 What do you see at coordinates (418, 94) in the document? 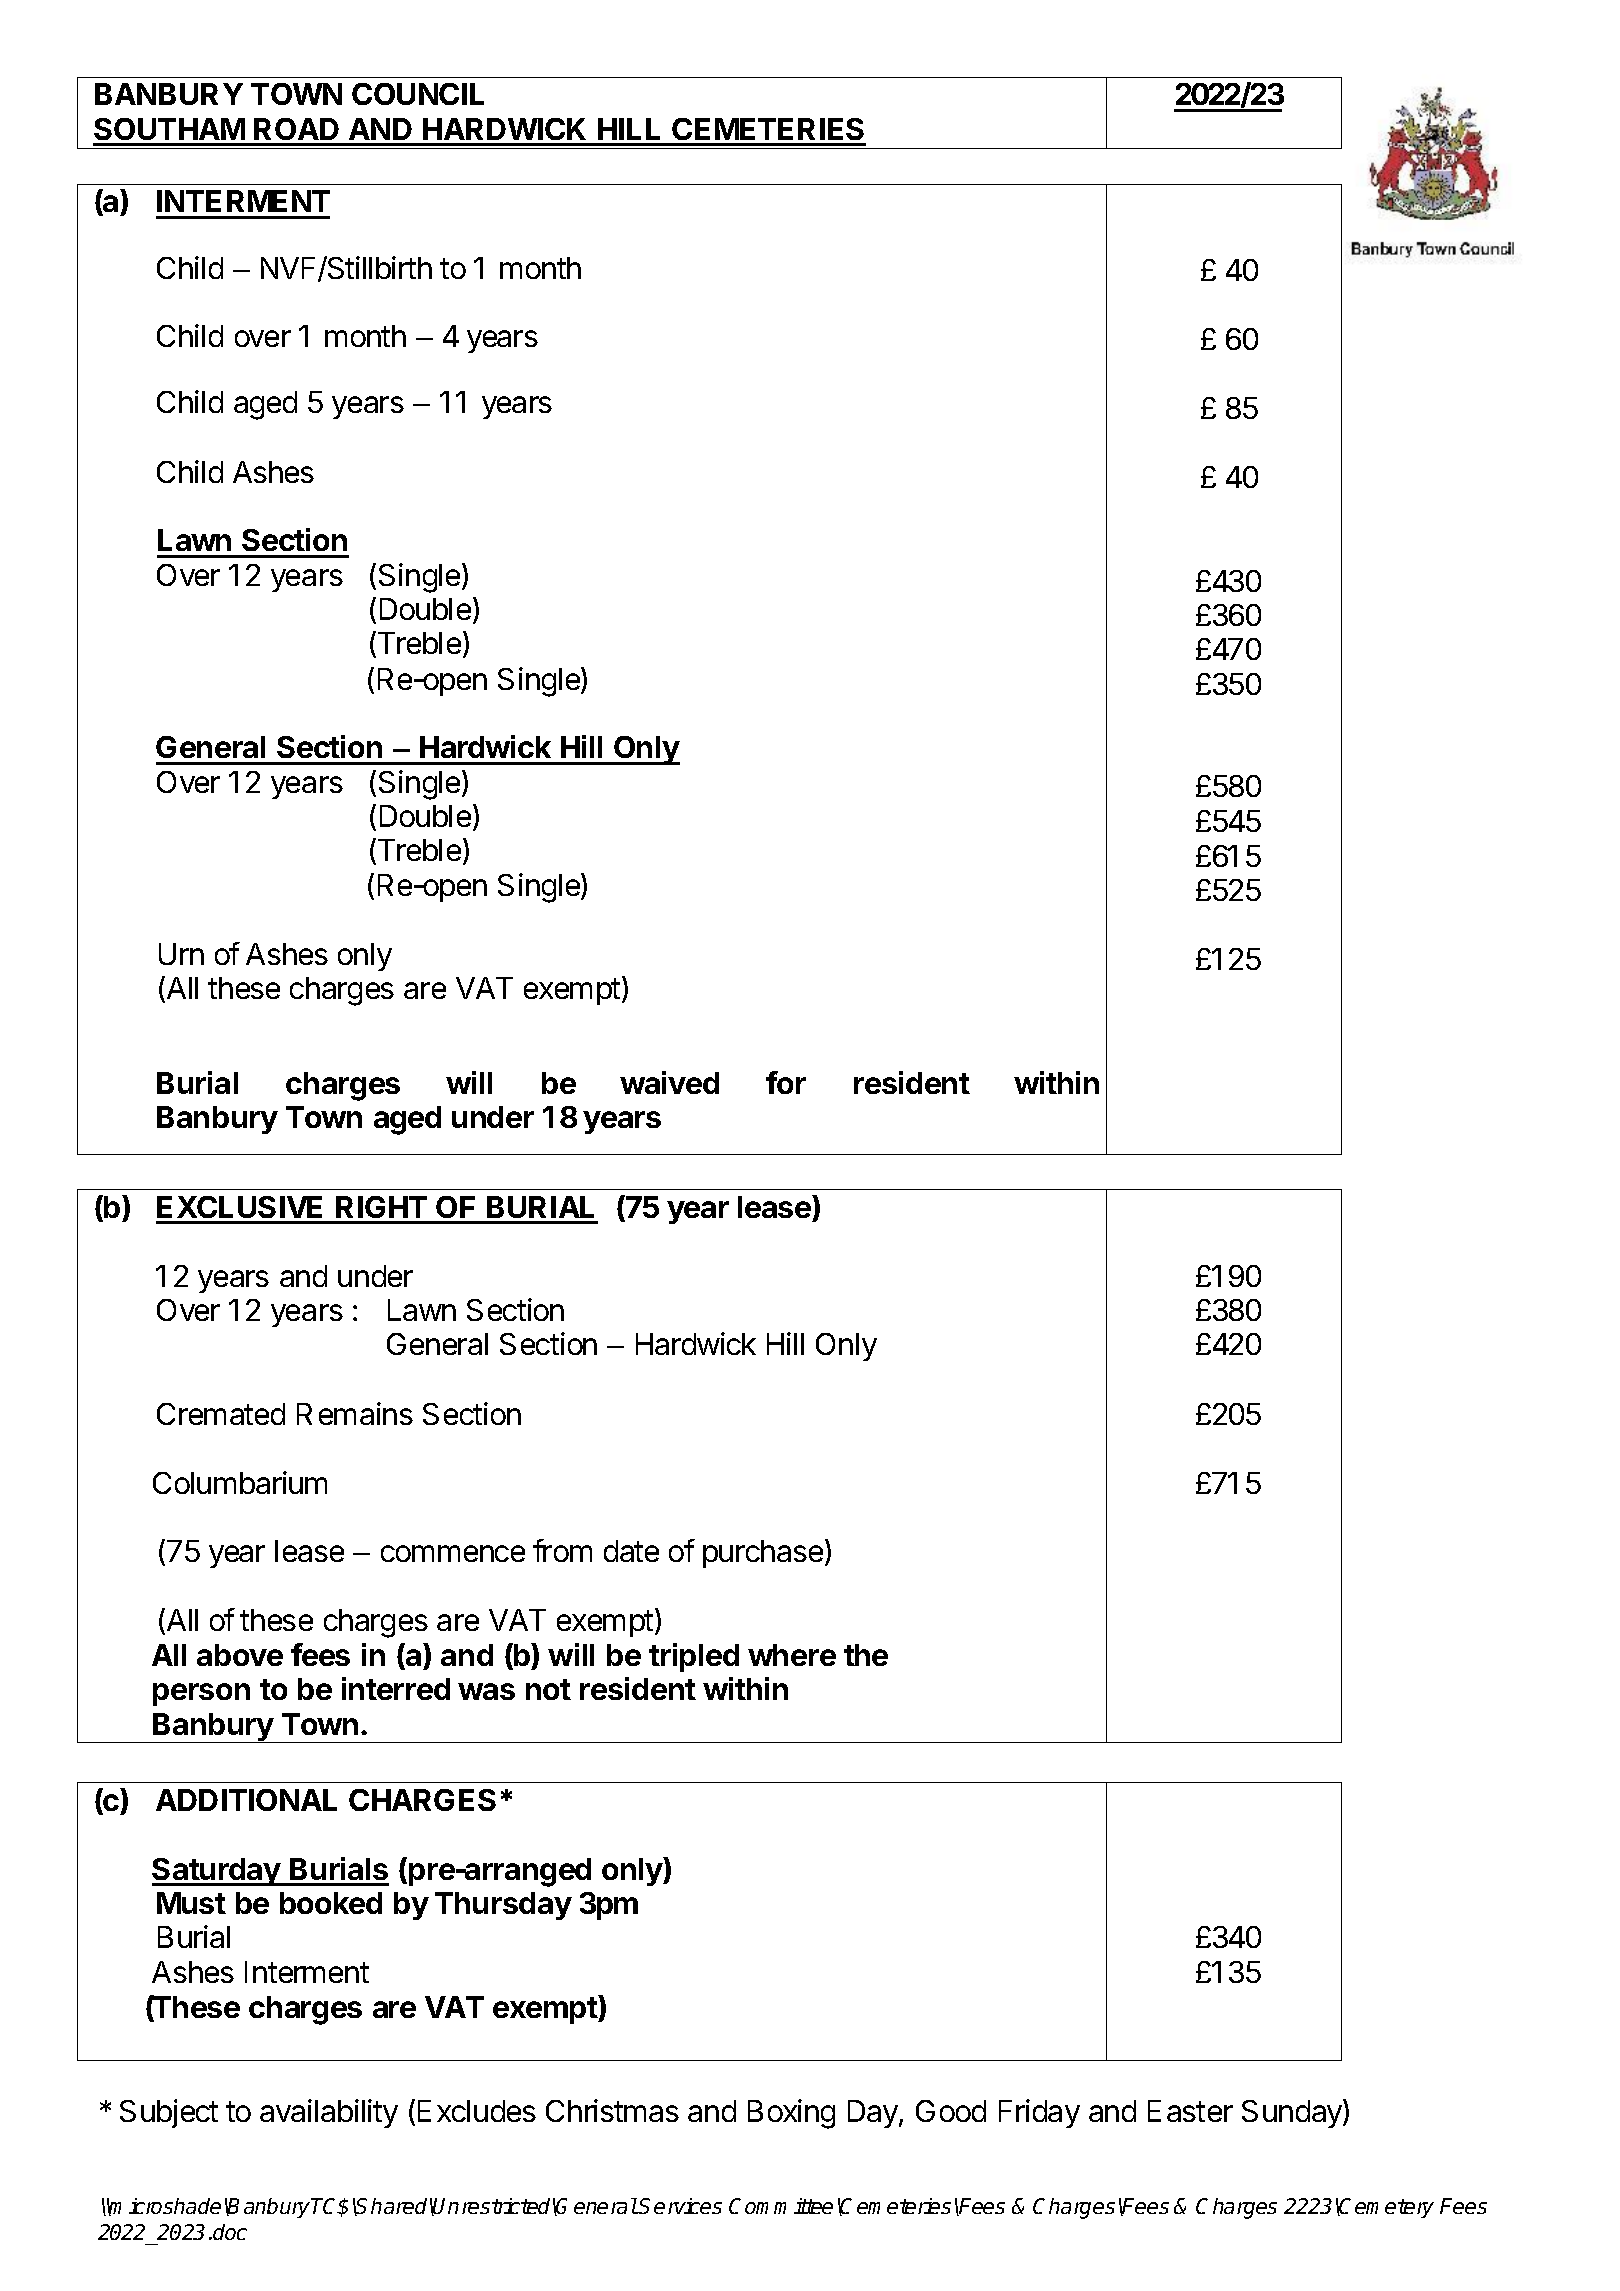
I see `COUNCIL` at bounding box center [418, 94].
